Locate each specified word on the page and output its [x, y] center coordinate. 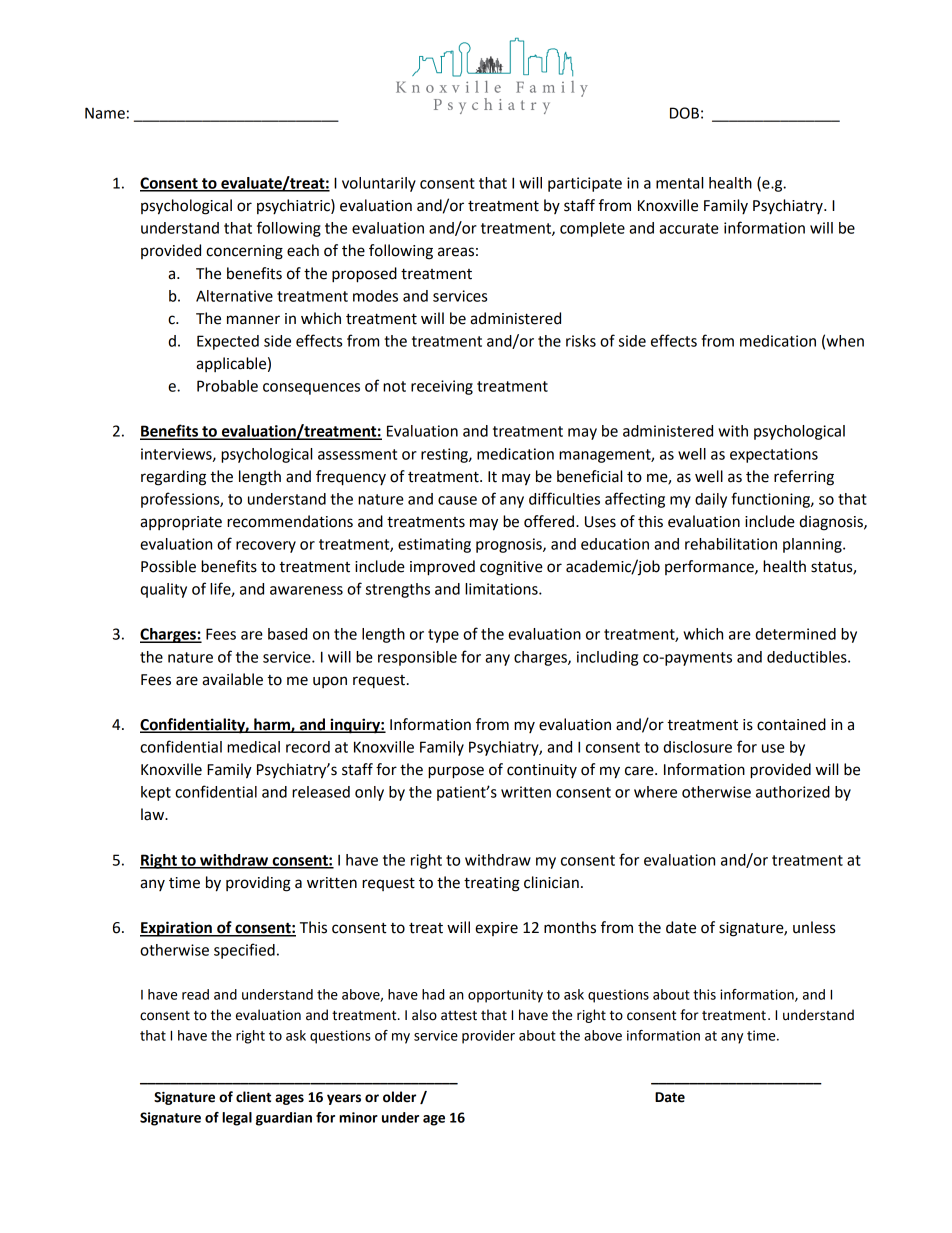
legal [237, 1119]
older [399, 1097]
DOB [684, 113]
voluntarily [379, 184]
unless [814, 927]
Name [105, 113]
